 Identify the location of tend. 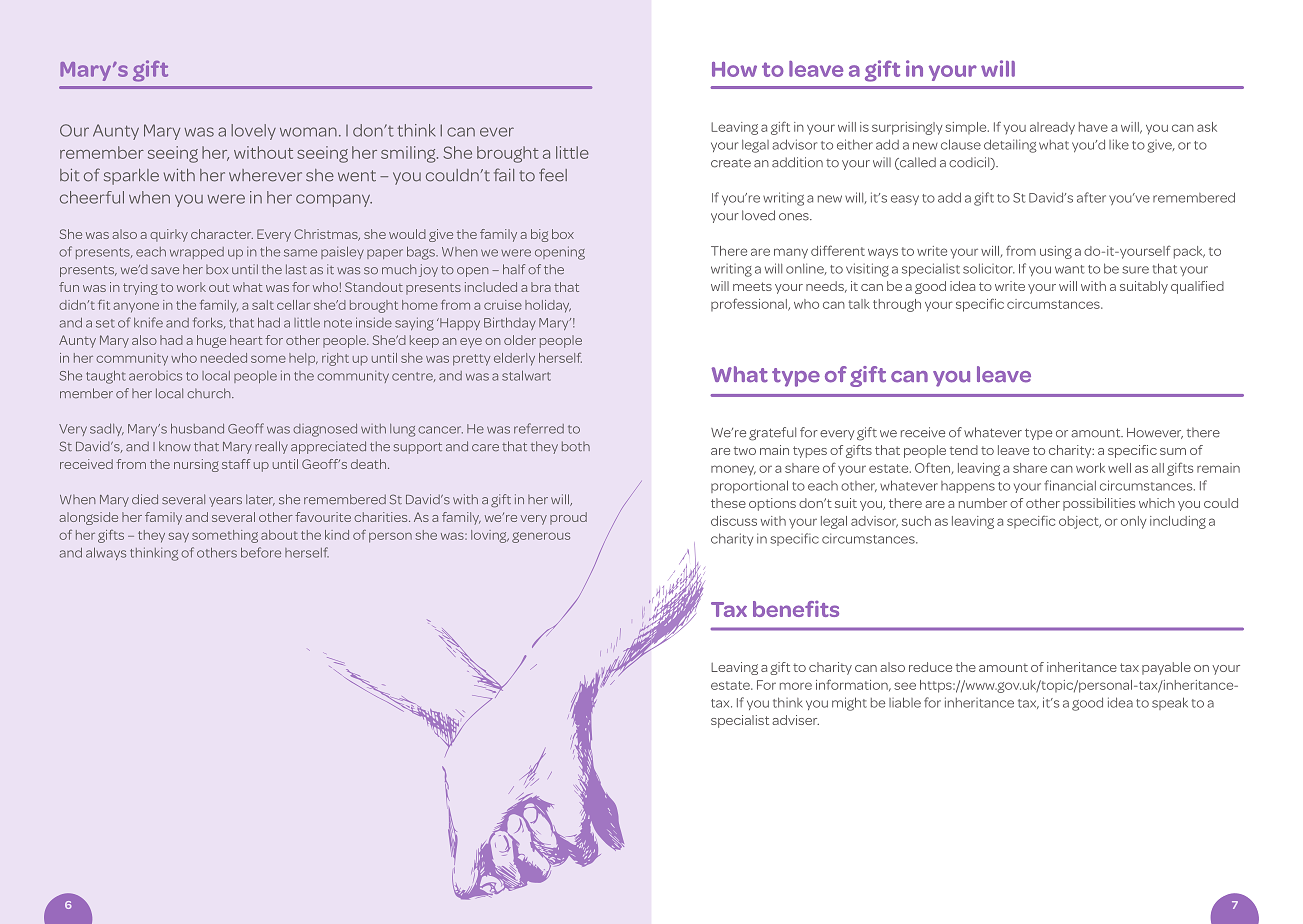
(964, 450).
